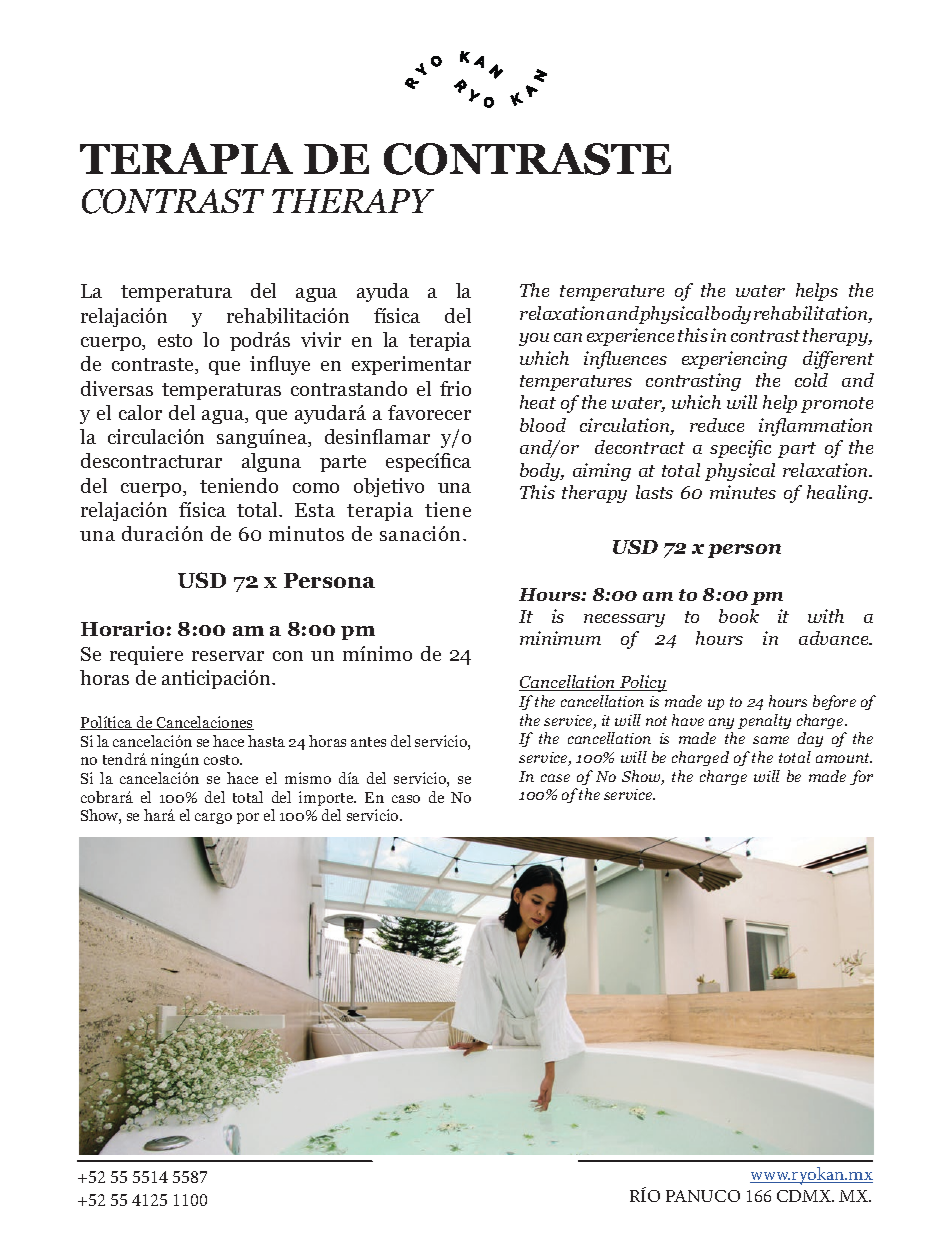  What do you see at coordinates (406, 799) in the document?
I see `caso` at bounding box center [406, 799].
